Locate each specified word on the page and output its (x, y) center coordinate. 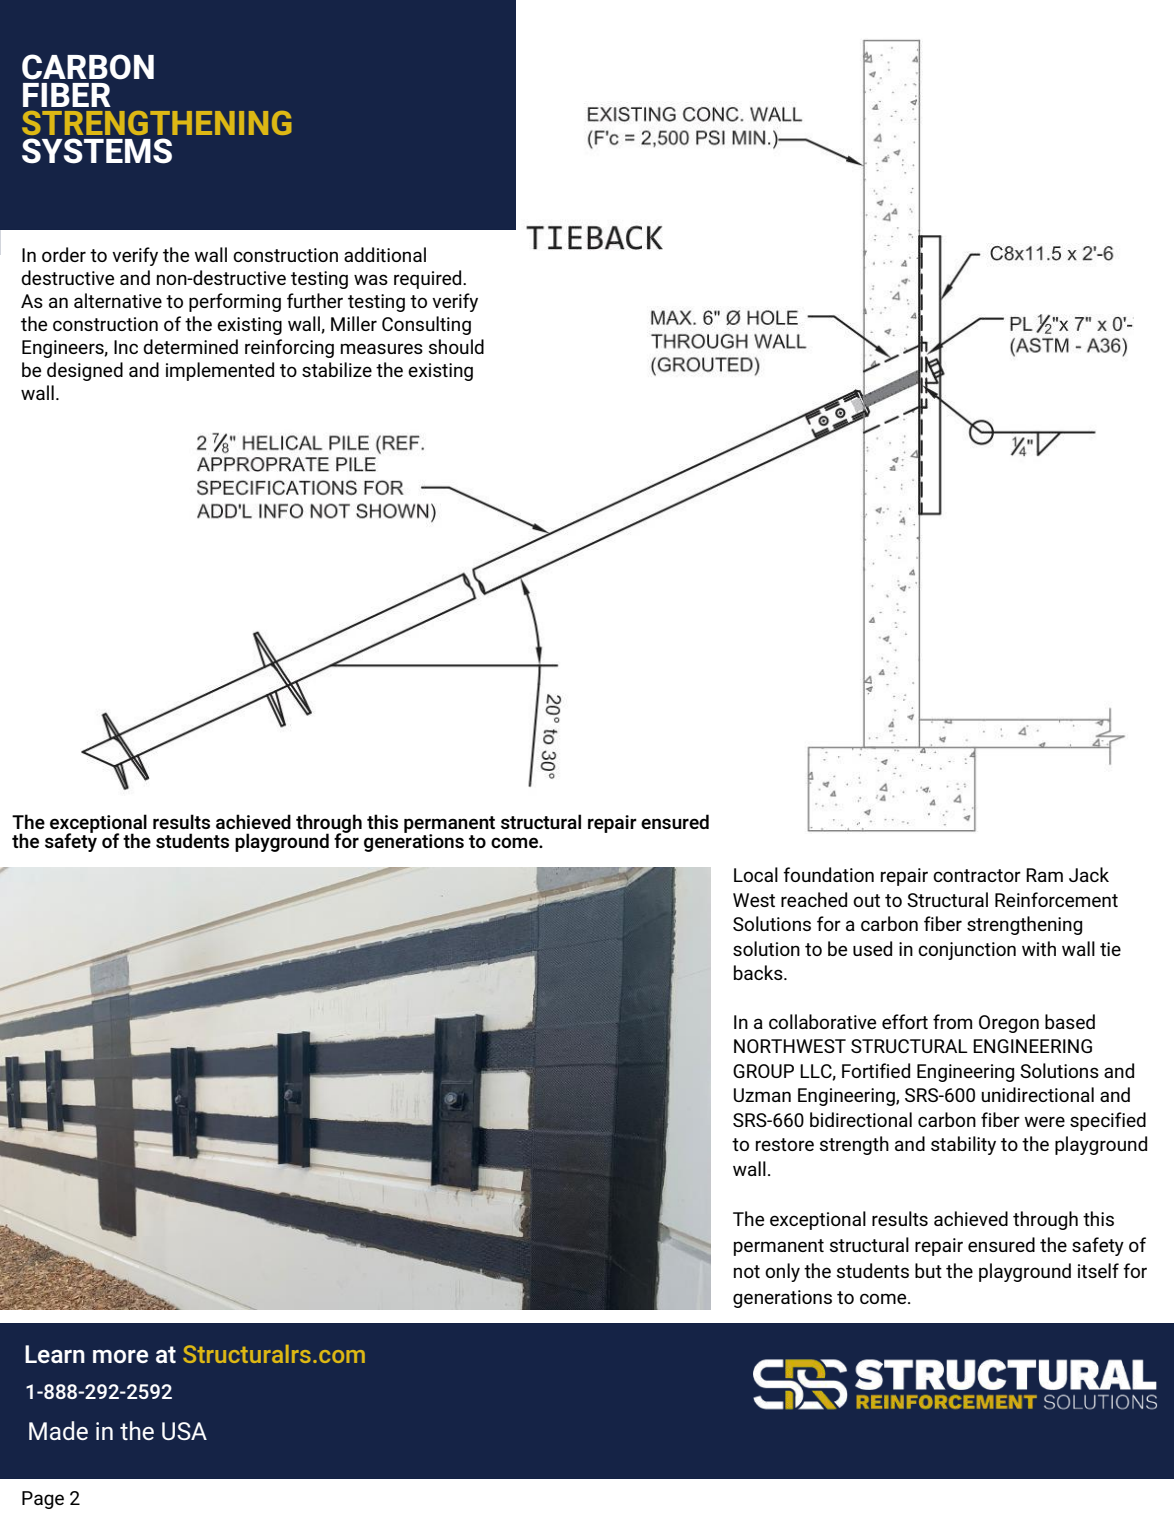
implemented (220, 371)
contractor (977, 875)
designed (85, 371)
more (120, 1356)
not (747, 1271)
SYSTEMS (97, 151)
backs (759, 972)
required (429, 279)
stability (963, 1145)
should (456, 346)
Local (756, 874)
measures (382, 348)
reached (814, 899)
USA (184, 1431)
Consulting (426, 325)
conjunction (967, 951)
